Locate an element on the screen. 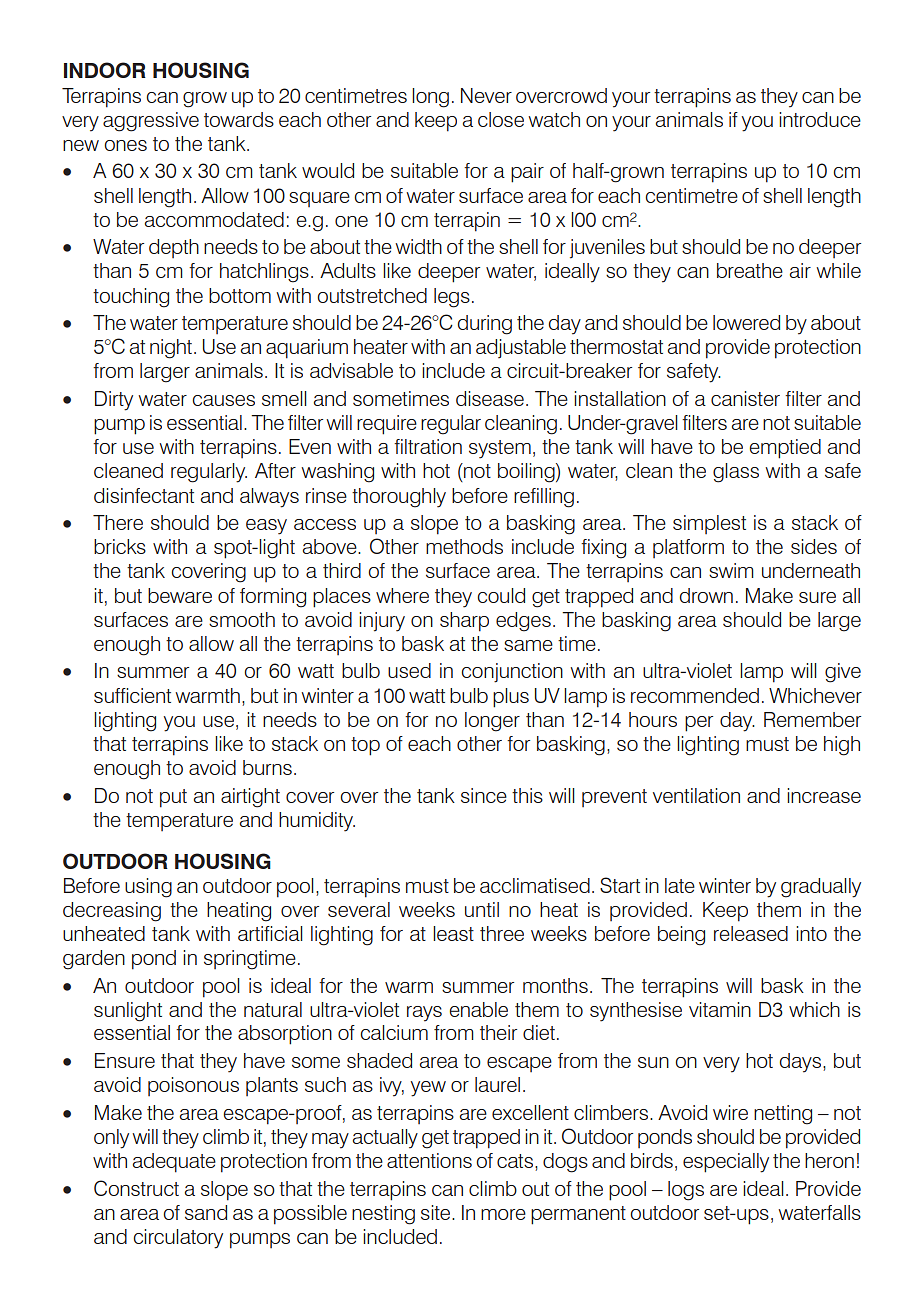  bricks is located at coordinates (120, 546).
